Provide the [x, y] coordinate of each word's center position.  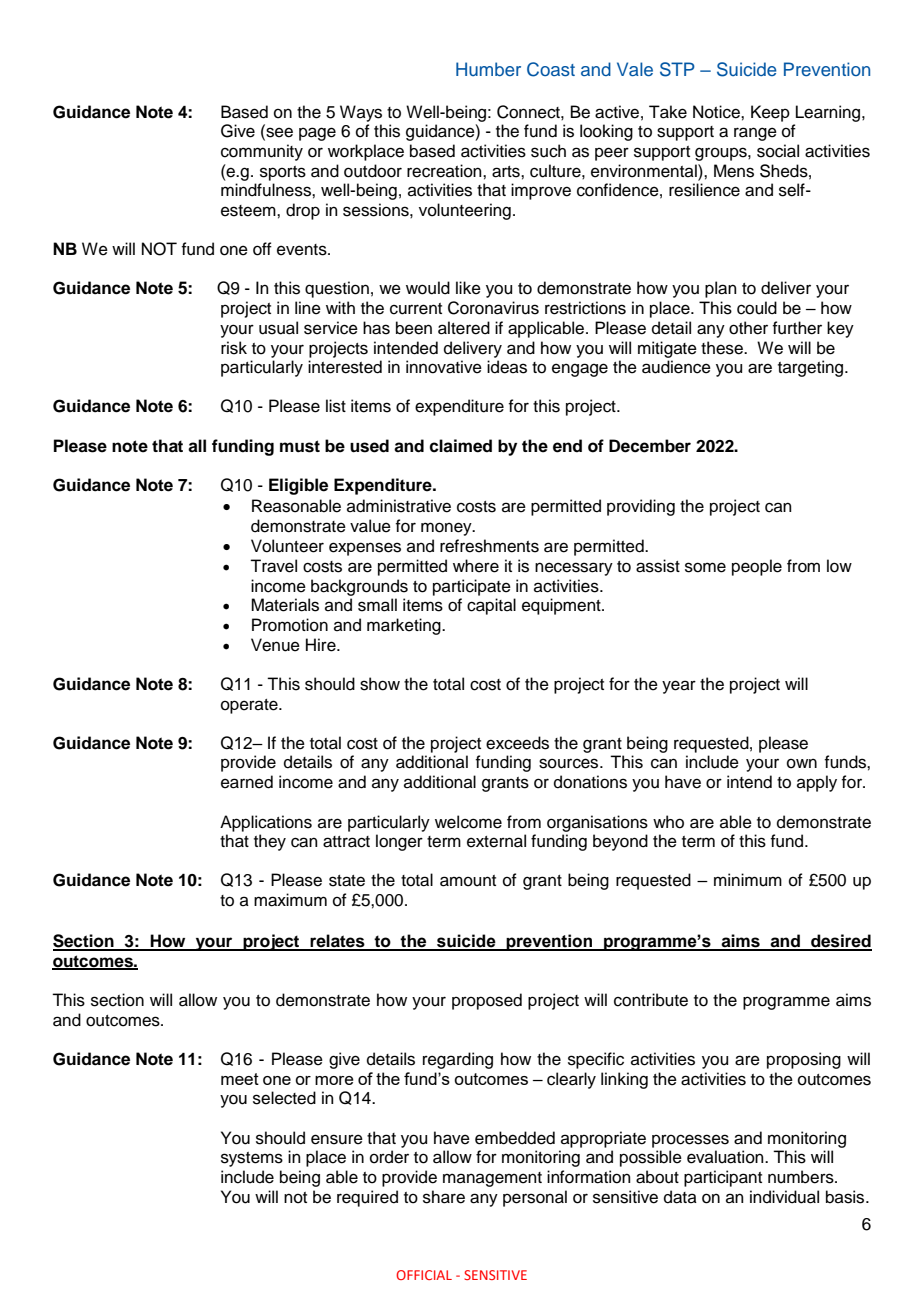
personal [535, 1198]
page [317, 134]
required [367, 1198]
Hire [322, 645]
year [679, 687]
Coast [551, 69]
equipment [562, 606]
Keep [770, 113]
